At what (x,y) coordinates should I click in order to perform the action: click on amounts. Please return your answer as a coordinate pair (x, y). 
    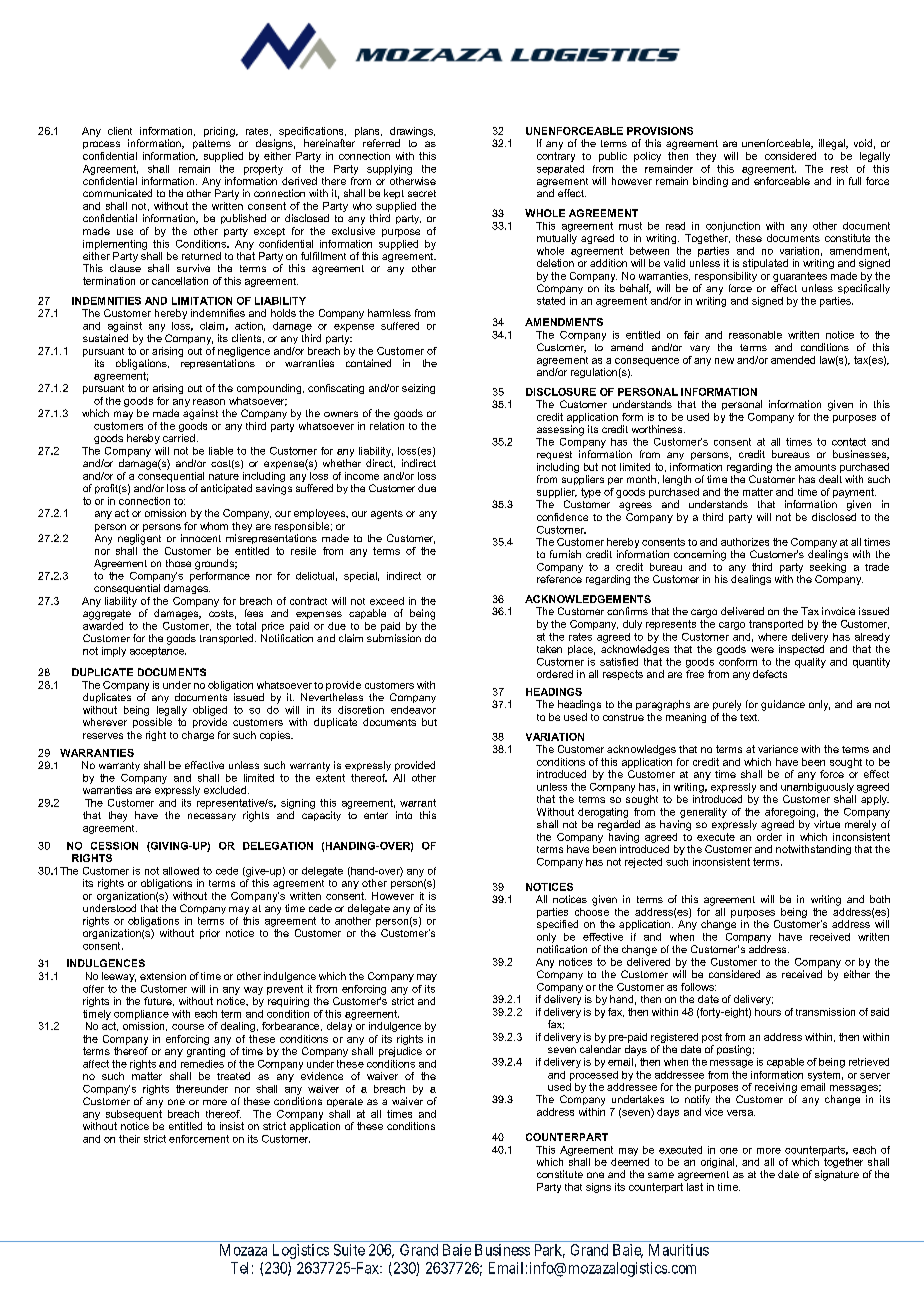
    Looking at the image, I should click on (815, 467).
